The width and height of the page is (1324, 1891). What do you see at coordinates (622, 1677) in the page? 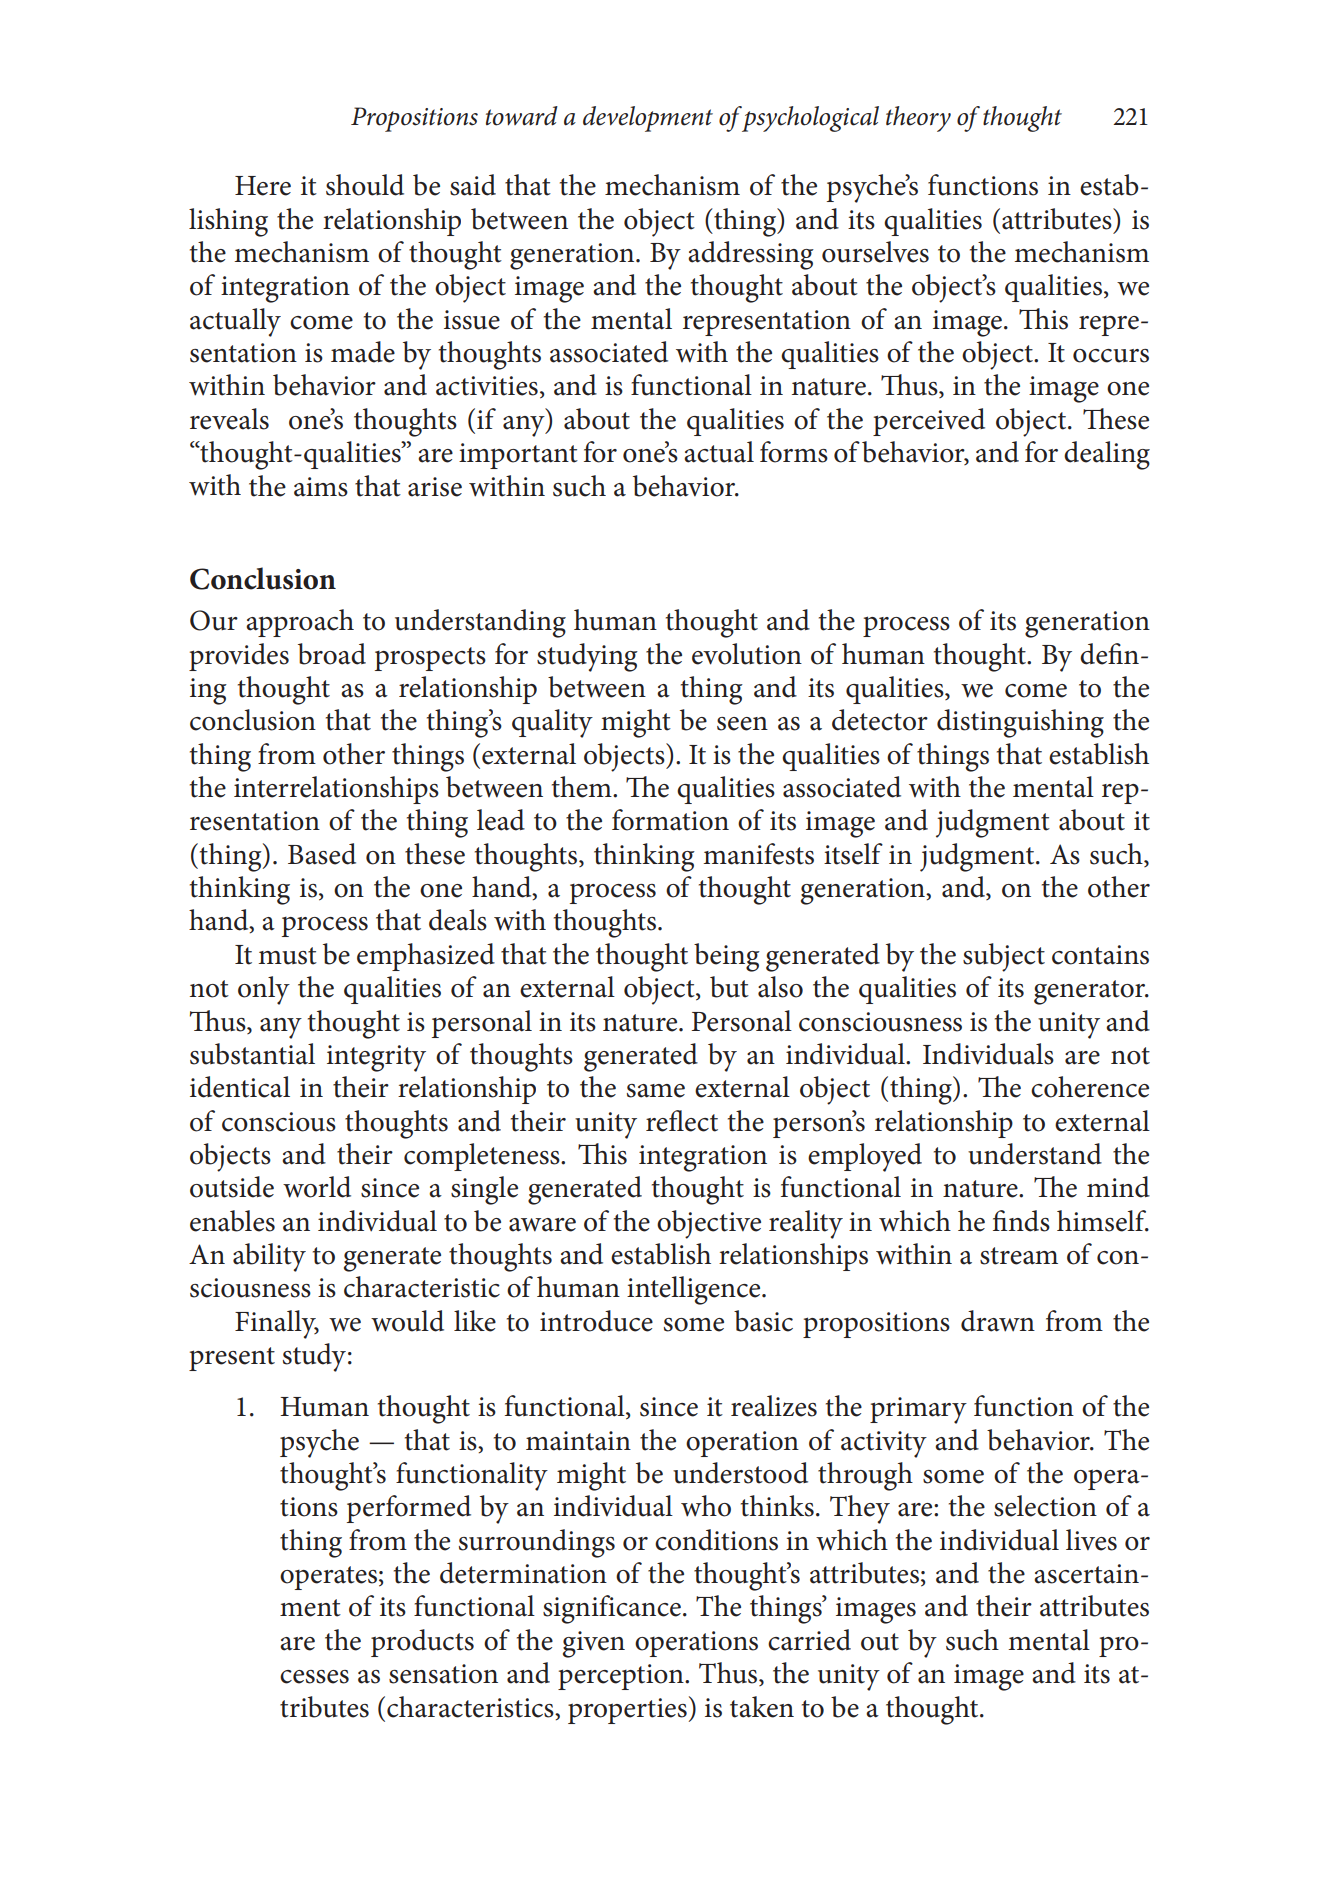
I see `perception` at bounding box center [622, 1677].
